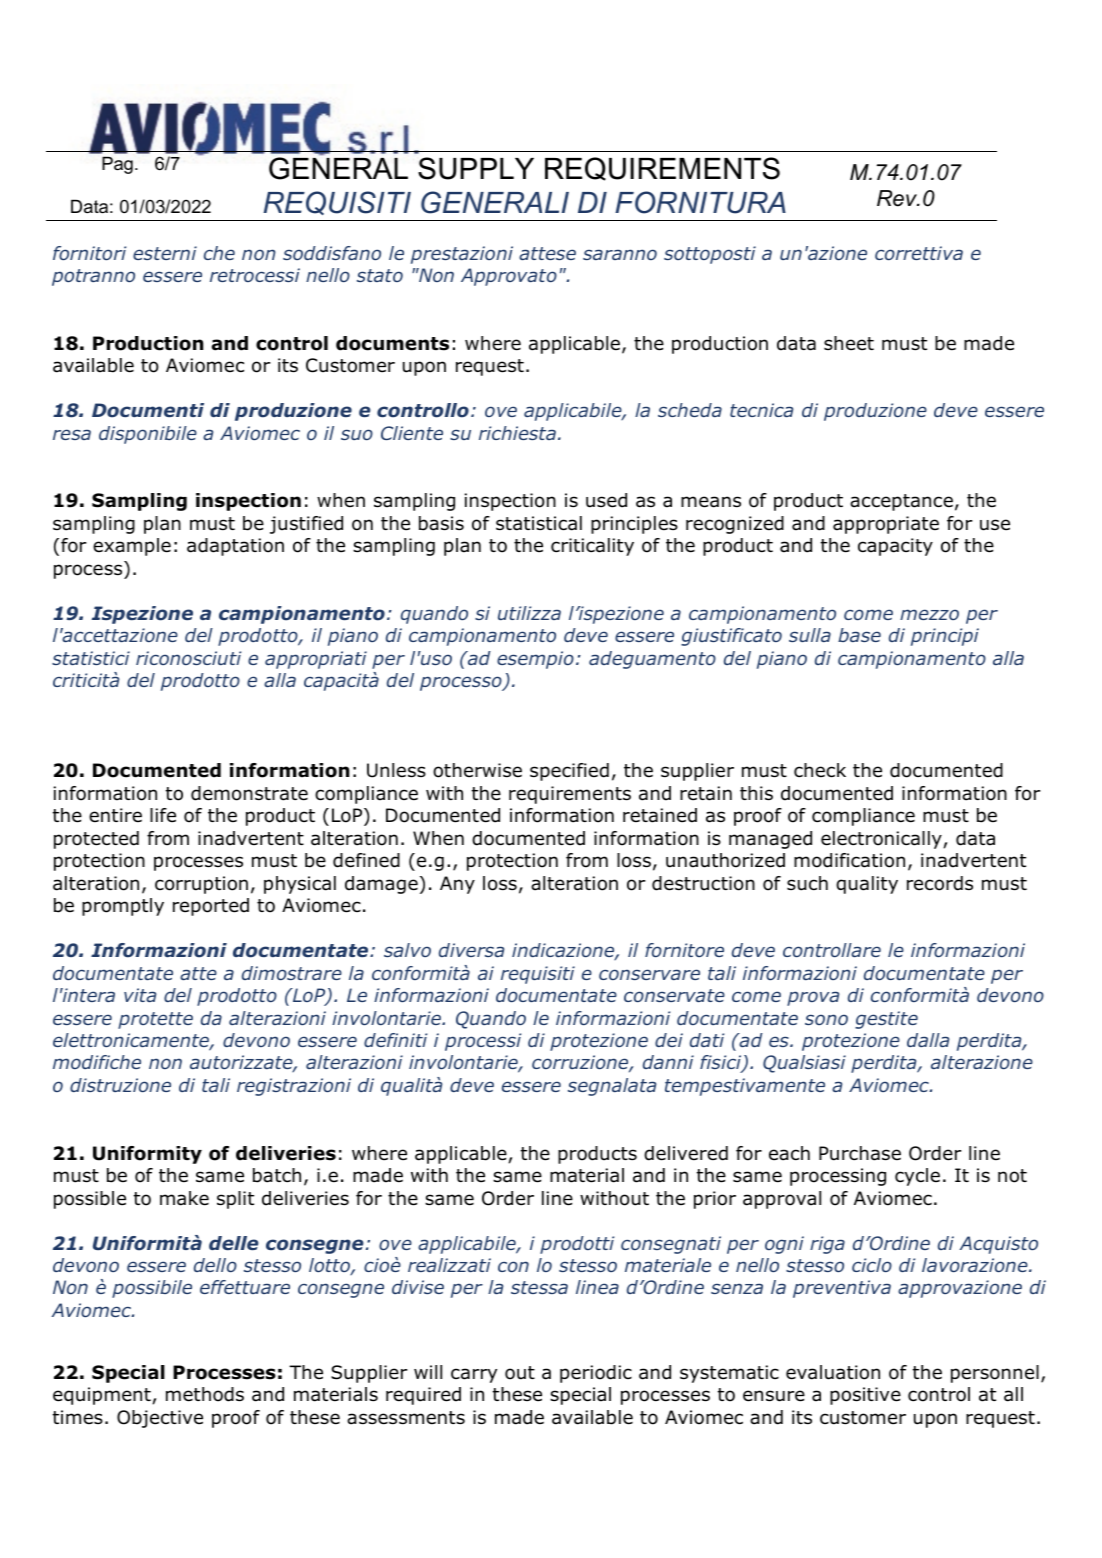 The height and width of the screenshot is (1558, 1102). Describe the element at coordinates (849, 343) in the screenshot. I see `sheet` at that location.
